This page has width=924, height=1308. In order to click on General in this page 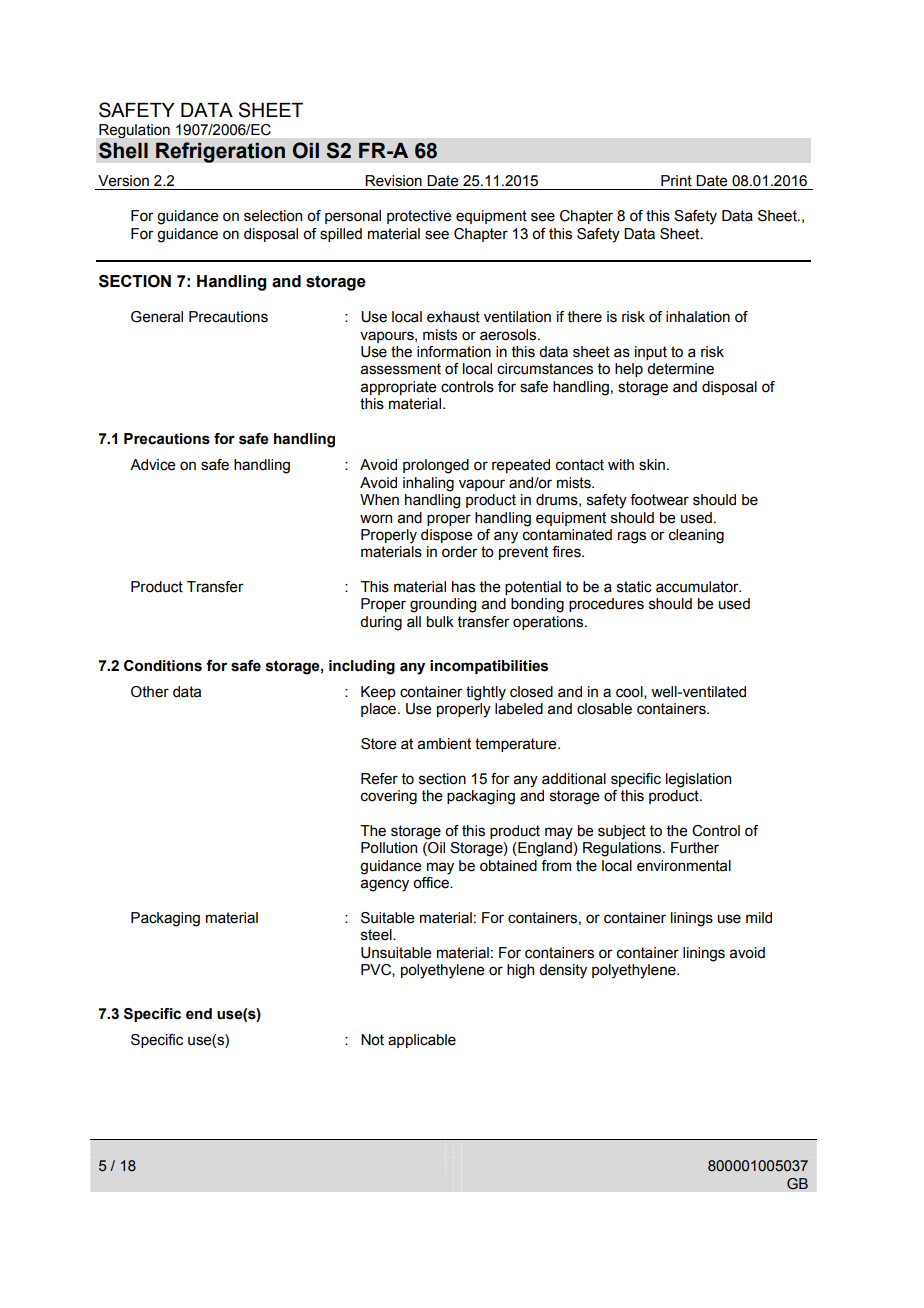, I will do `click(157, 317)`.
